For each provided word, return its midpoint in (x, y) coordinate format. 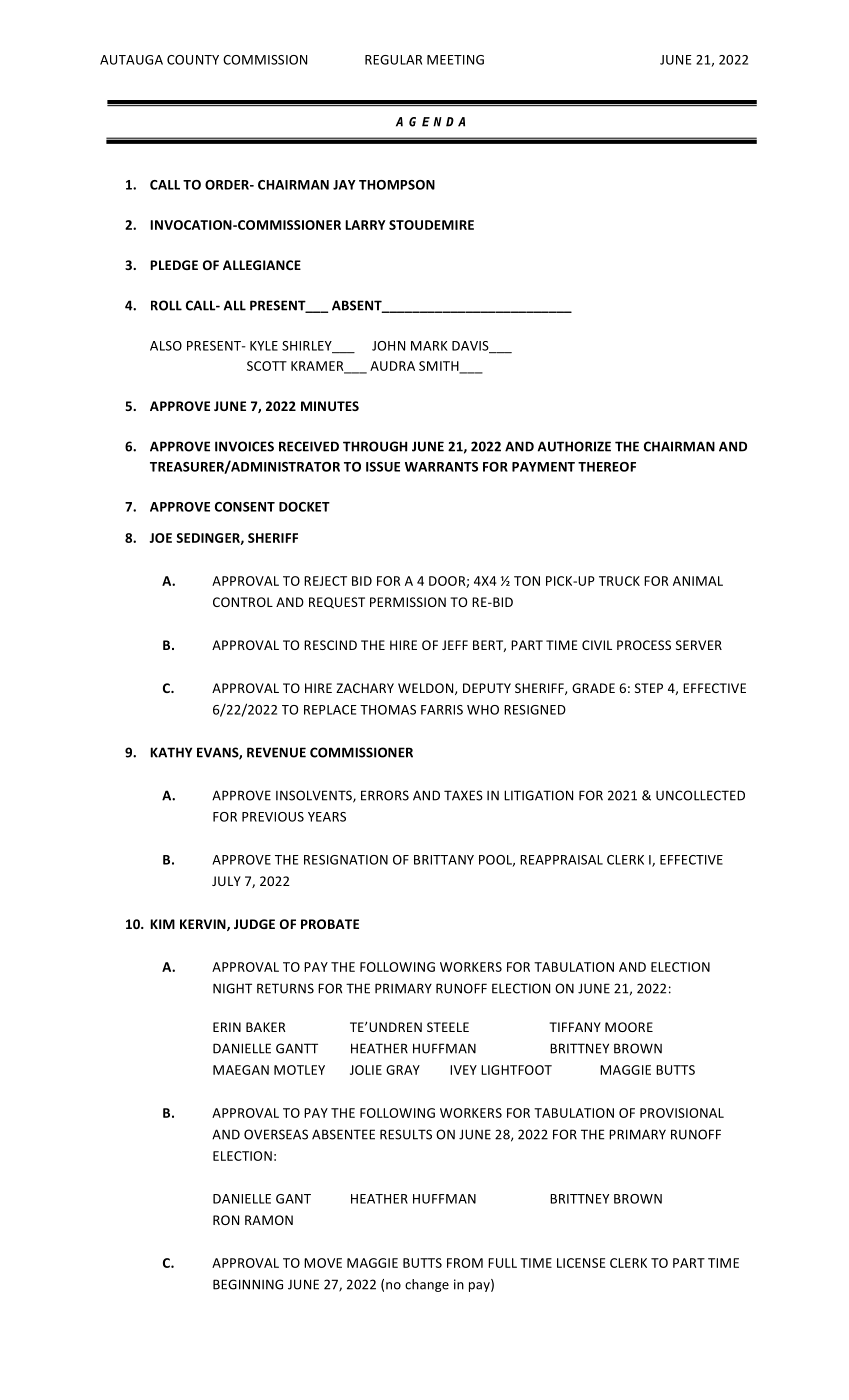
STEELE (448, 1027)
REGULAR (393, 60)
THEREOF (607, 467)
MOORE (629, 1027)
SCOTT (267, 366)
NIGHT (232, 988)
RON (226, 1220)
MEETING (455, 60)
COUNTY (193, 60)
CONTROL (243, 602)
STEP (649, 688)
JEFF (455, 645)
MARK (429, 346)
